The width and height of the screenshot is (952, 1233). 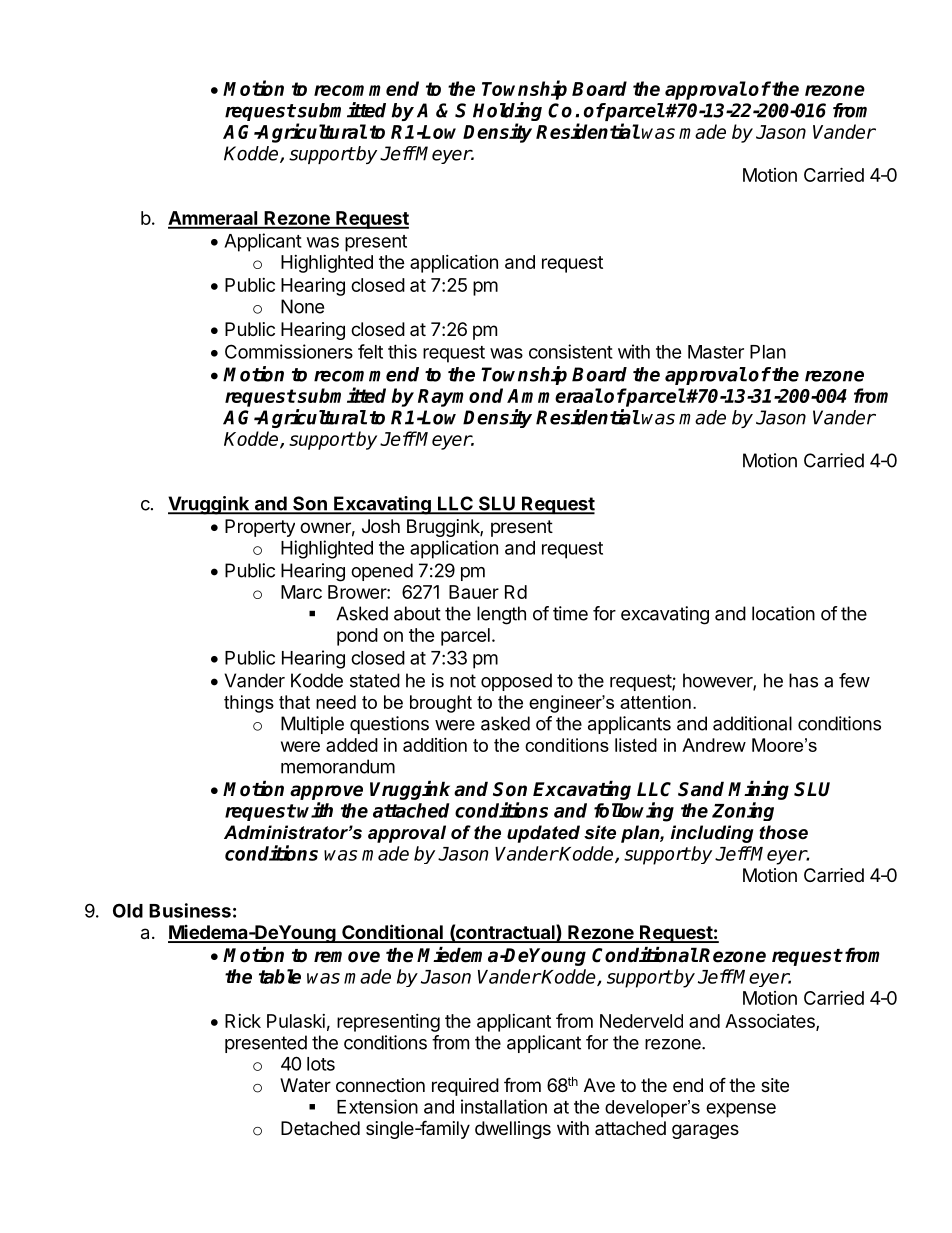 What do you see at coordinates (784, 832) in the screenshot?
I see `those` at bounding box center [784, 832].
